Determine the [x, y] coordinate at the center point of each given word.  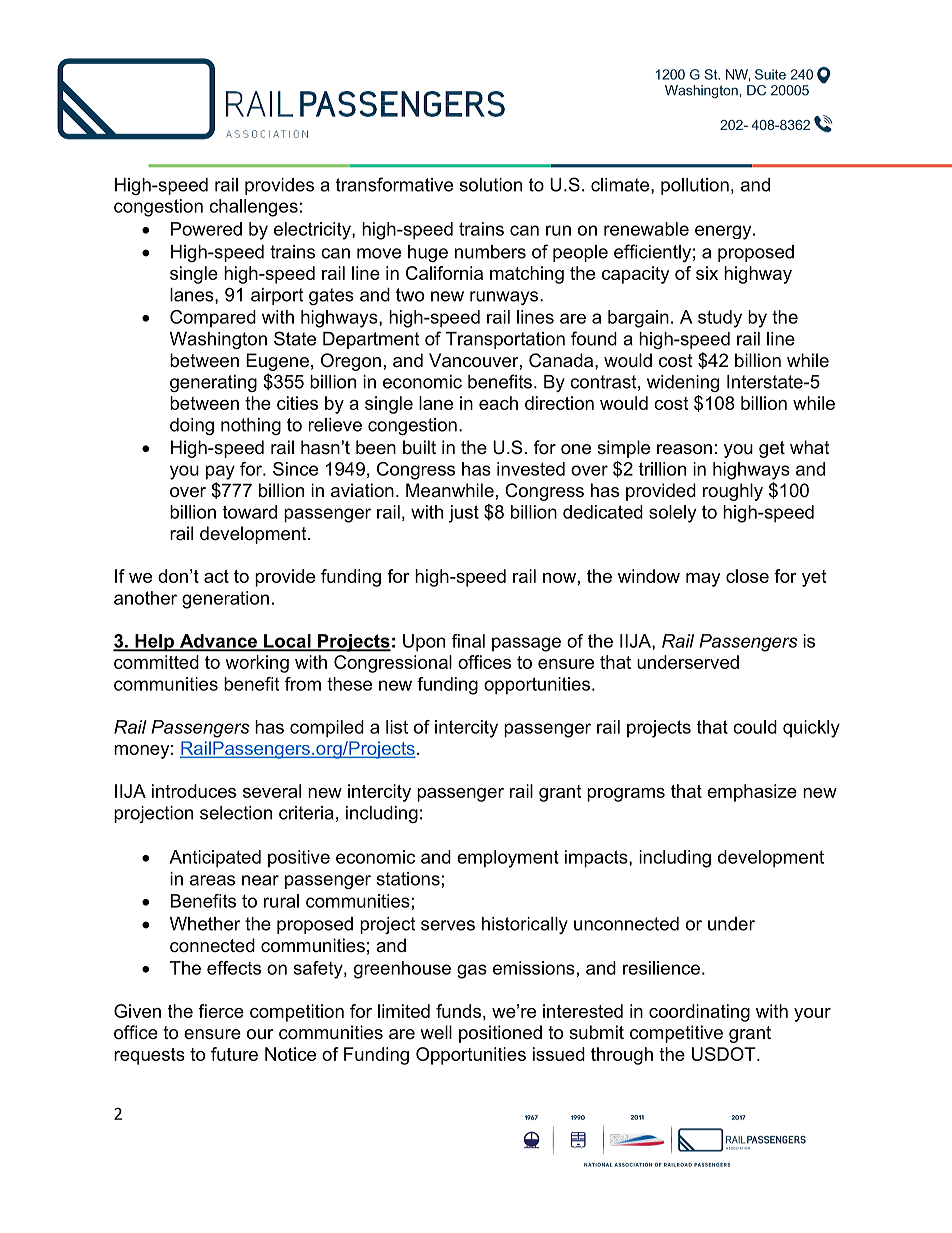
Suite [770, 74]
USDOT [725, 1054]
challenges [253, 208]
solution [490, 185]
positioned [500, 1034]
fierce [221, 1011]
